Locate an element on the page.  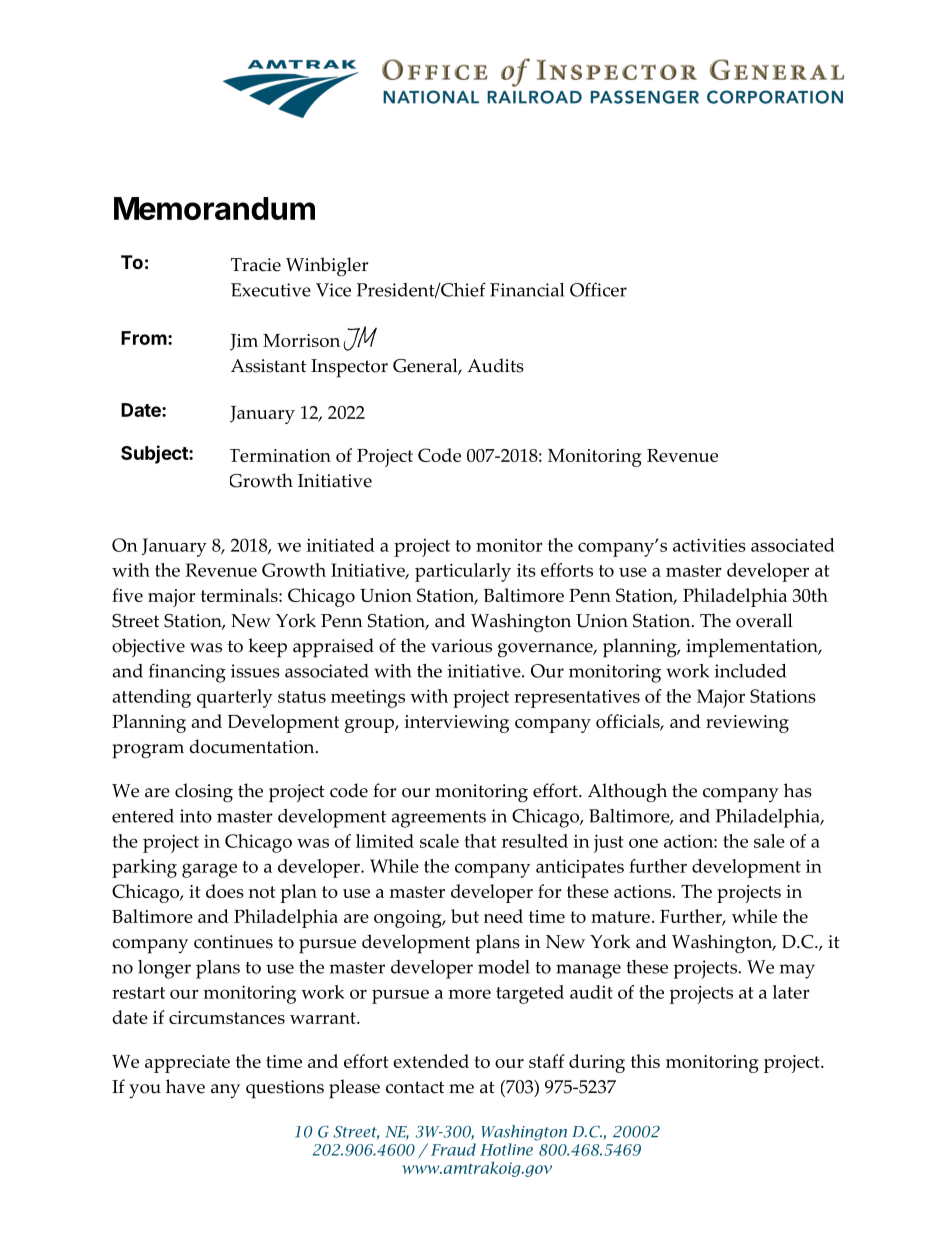
does is located at coordinates (225, 891).
